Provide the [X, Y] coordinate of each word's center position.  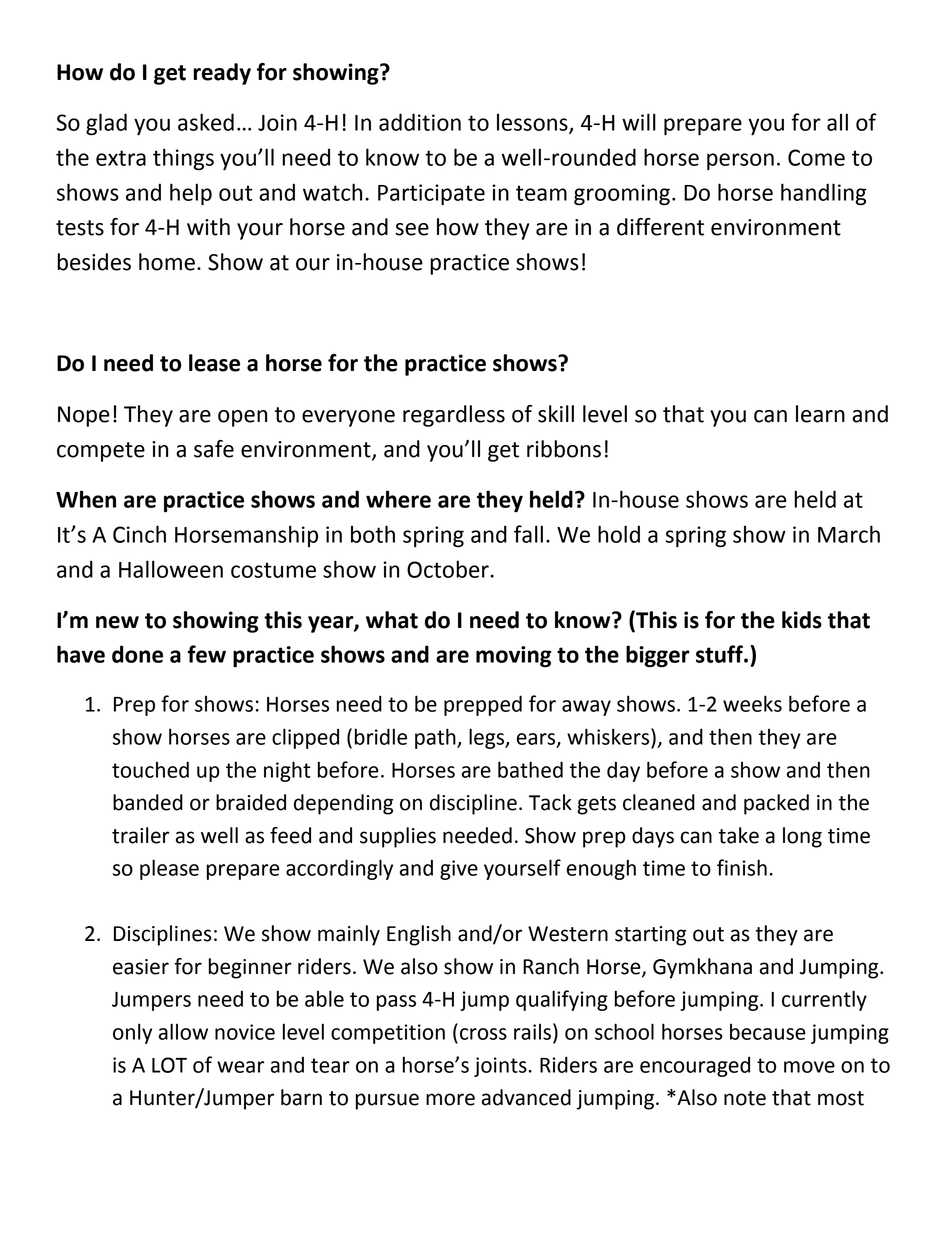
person [740, 162]
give [459, 870]
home [167, 262]
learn [820, 414]
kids [802, 620]
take [739, 835]
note [745, 1098]
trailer [140, 835]
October [449, 569]
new [117, 622]
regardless [454, 416]
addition [420, 122]
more [450, 1099]
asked [206, 122]
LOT [169, 1065]
